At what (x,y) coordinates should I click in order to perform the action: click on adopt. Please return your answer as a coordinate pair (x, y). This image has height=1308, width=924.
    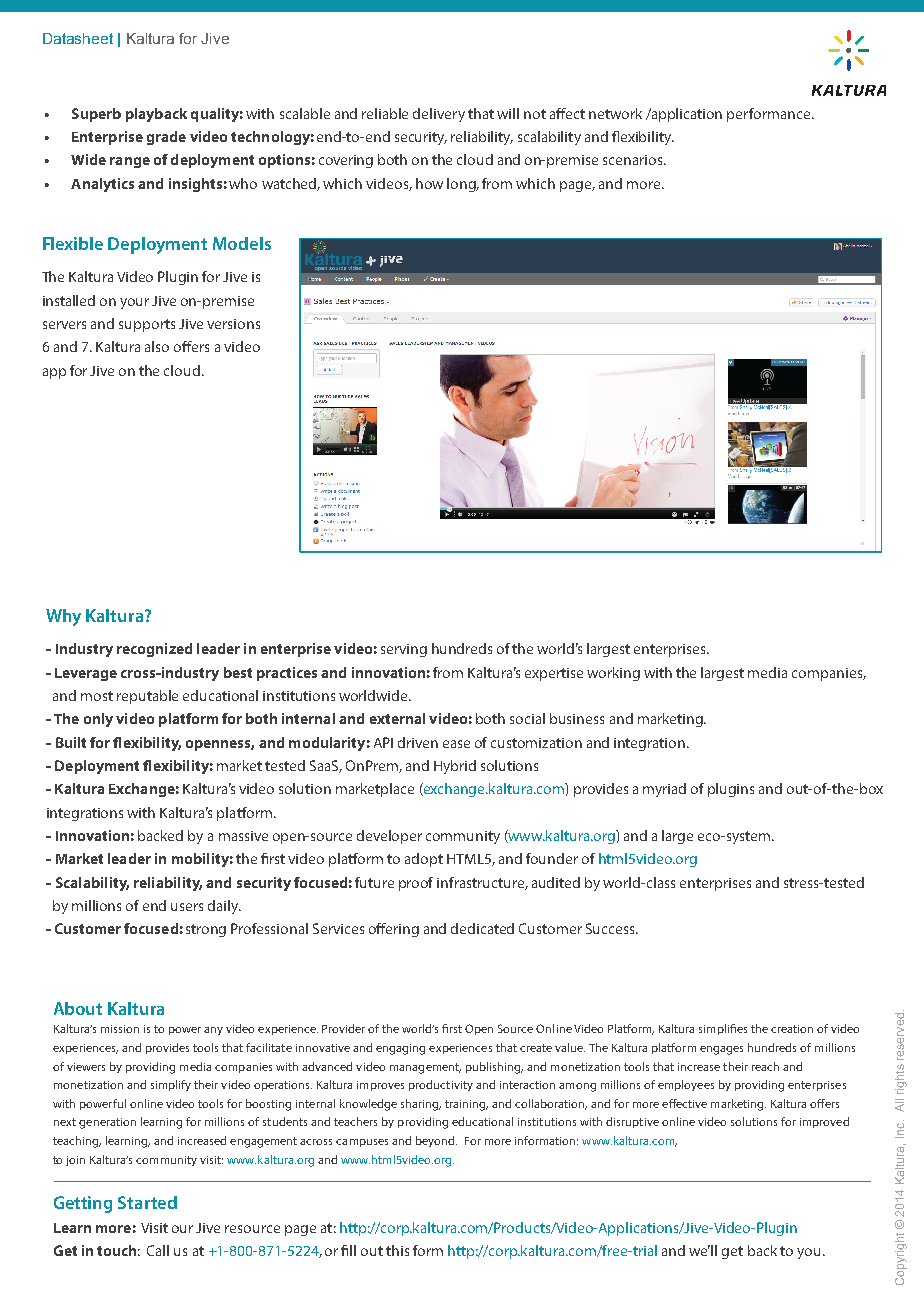
    Looking at the image, I should click on (424, 860).
